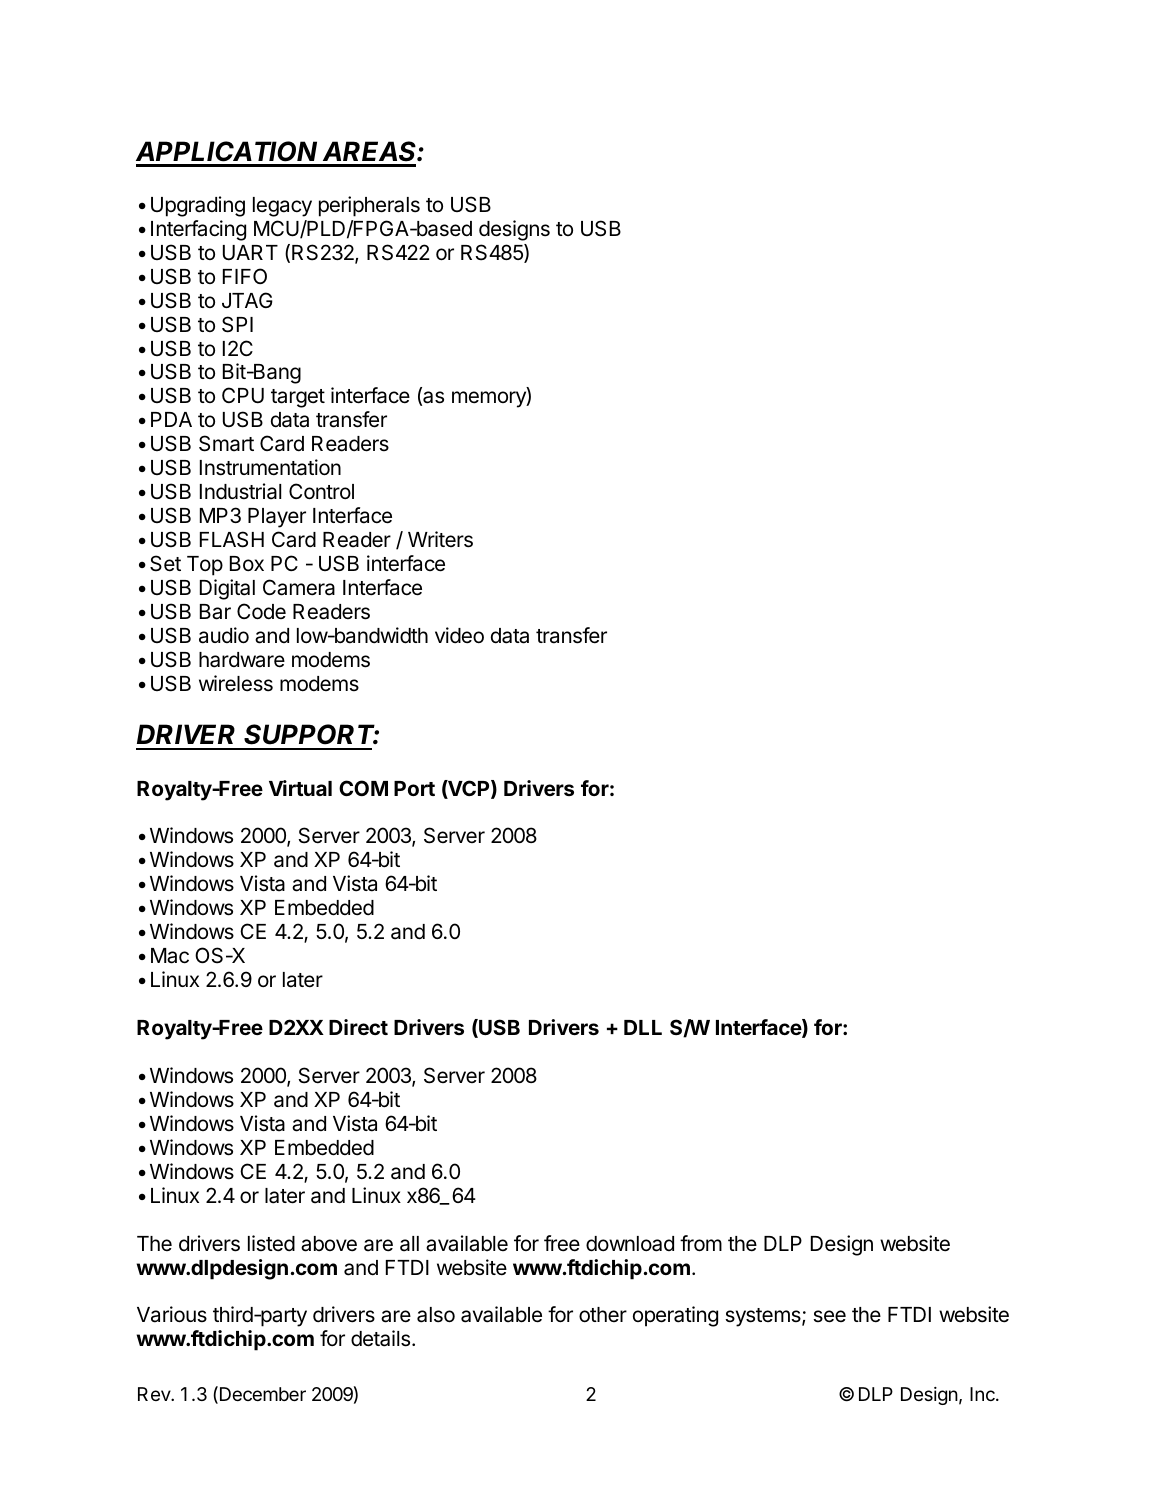 The height and width of the screenshot is (1500, 1159). I want to click on DLL, so click(643, 1027).
